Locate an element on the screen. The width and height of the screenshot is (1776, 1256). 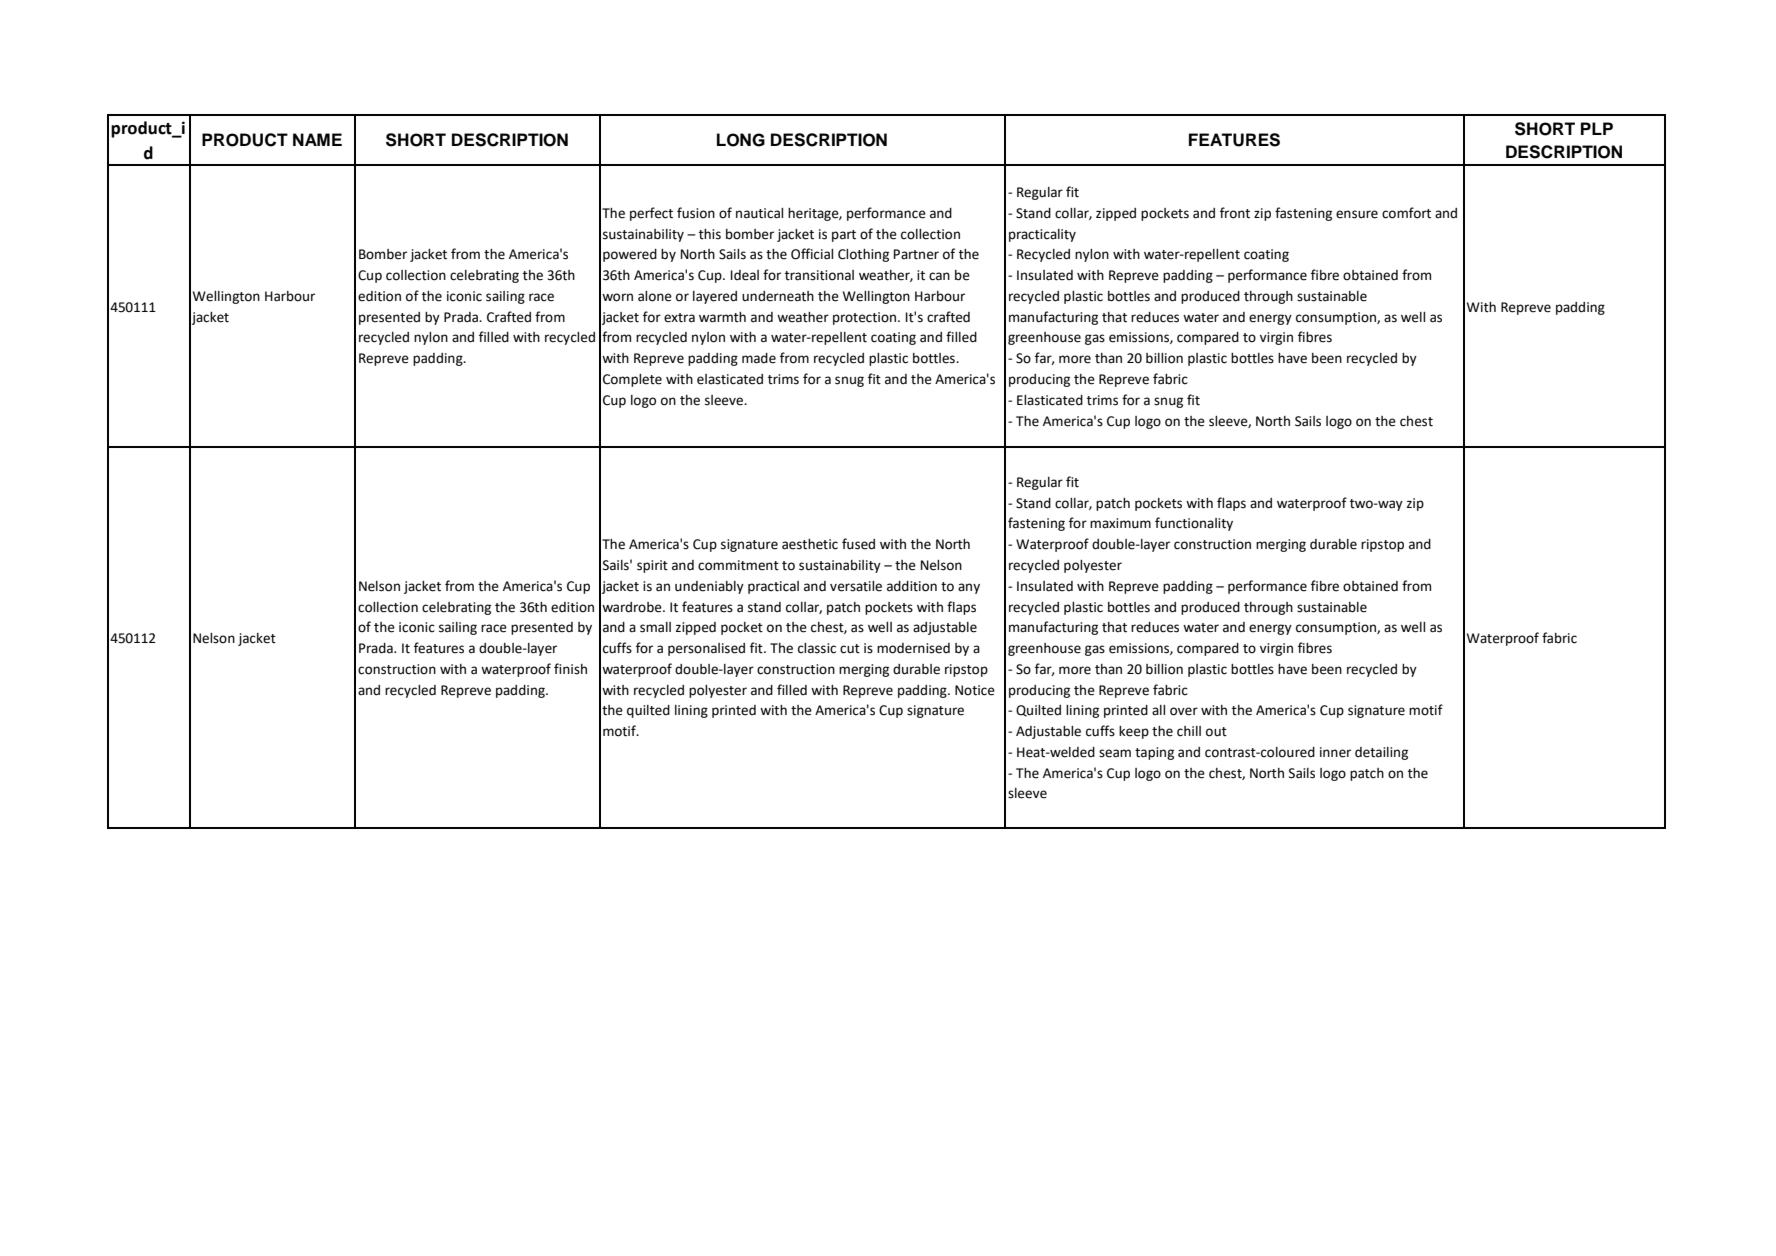
ensure is located at coordinates (1357, 214).
